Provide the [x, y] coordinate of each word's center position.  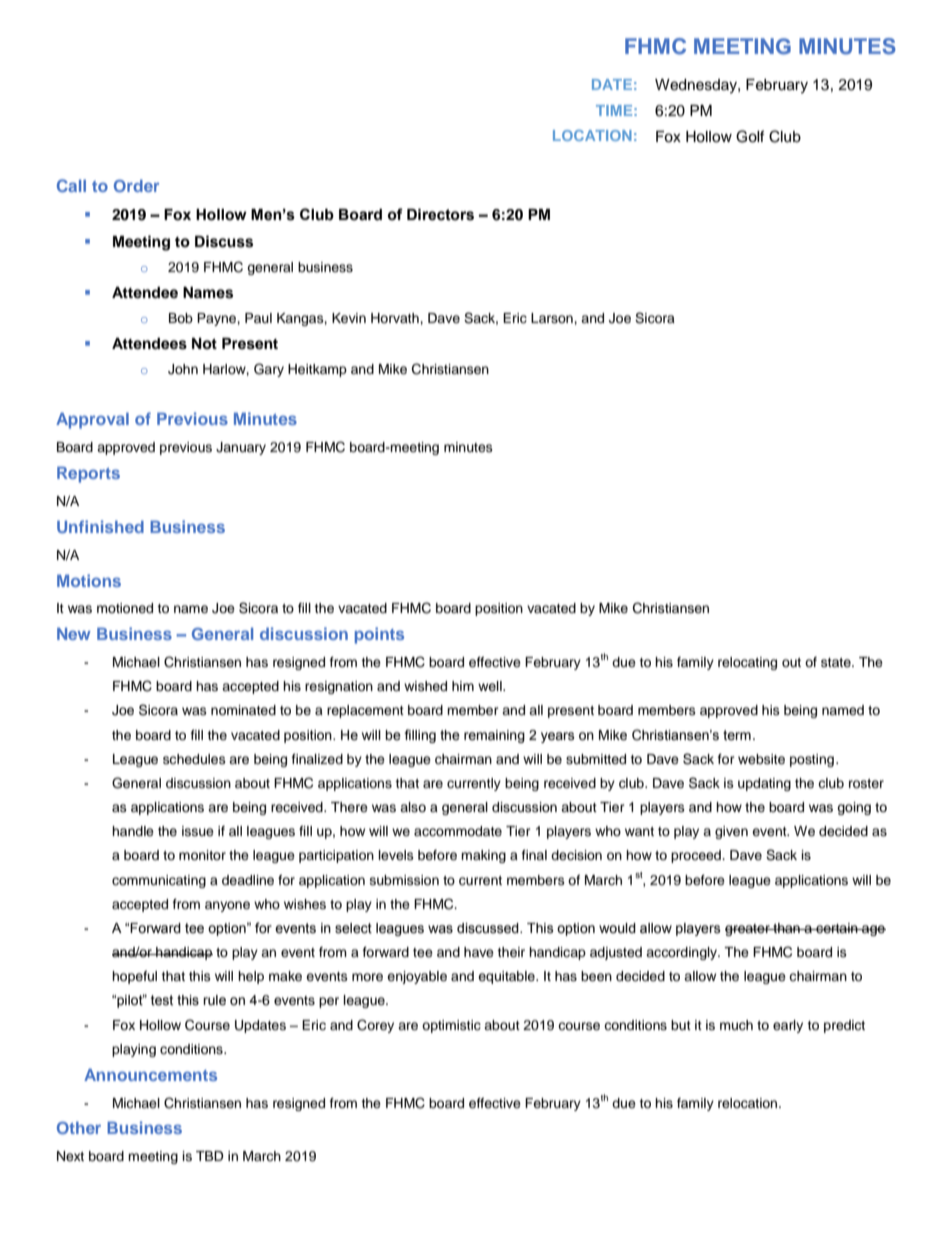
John [183, 369]
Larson [553, 318]
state [837, 662]
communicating [159, 881]
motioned [125, 608]
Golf [750, 136]
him [463, 686]
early [788, 1026]
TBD [210, 1156]
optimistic [451, 1026]
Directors [440, 215]
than [786, 928]
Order [136, 185]
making [483, 856]
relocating [747, 663]
